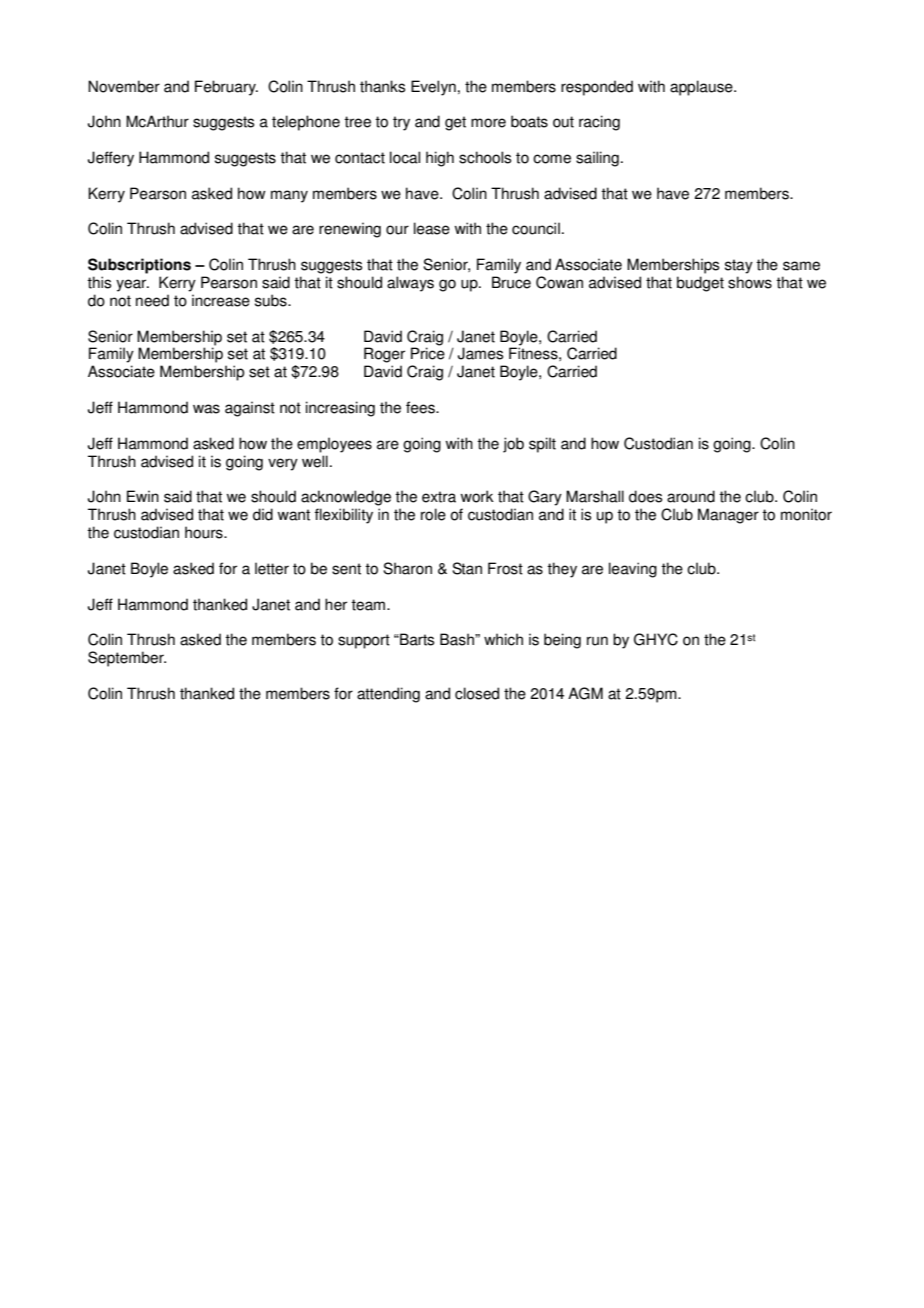 This page has height=1308, width=924. Describe the element at coordinates (127, 659) in the page. I see `September` at that location.
